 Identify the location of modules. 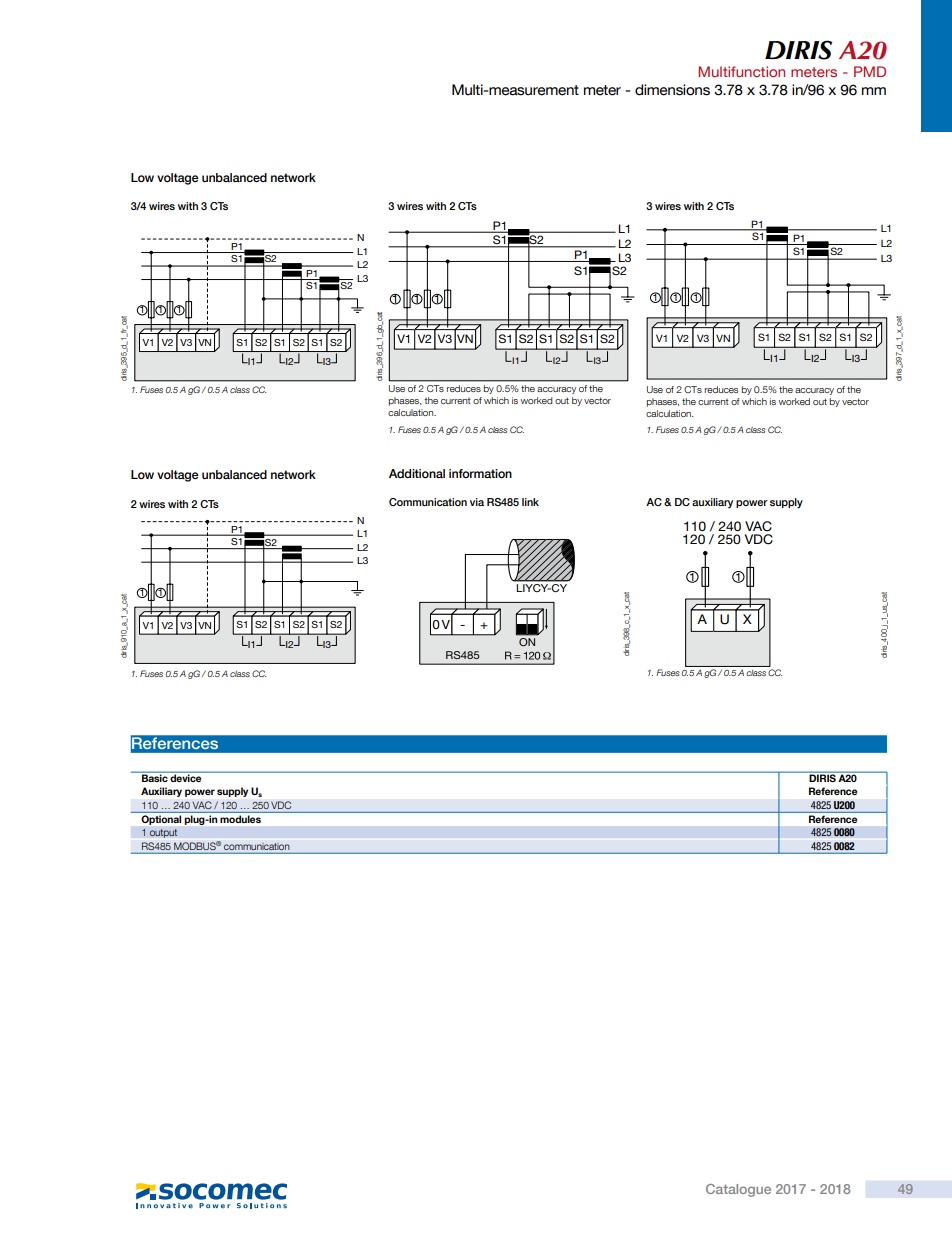
(240, 819).
